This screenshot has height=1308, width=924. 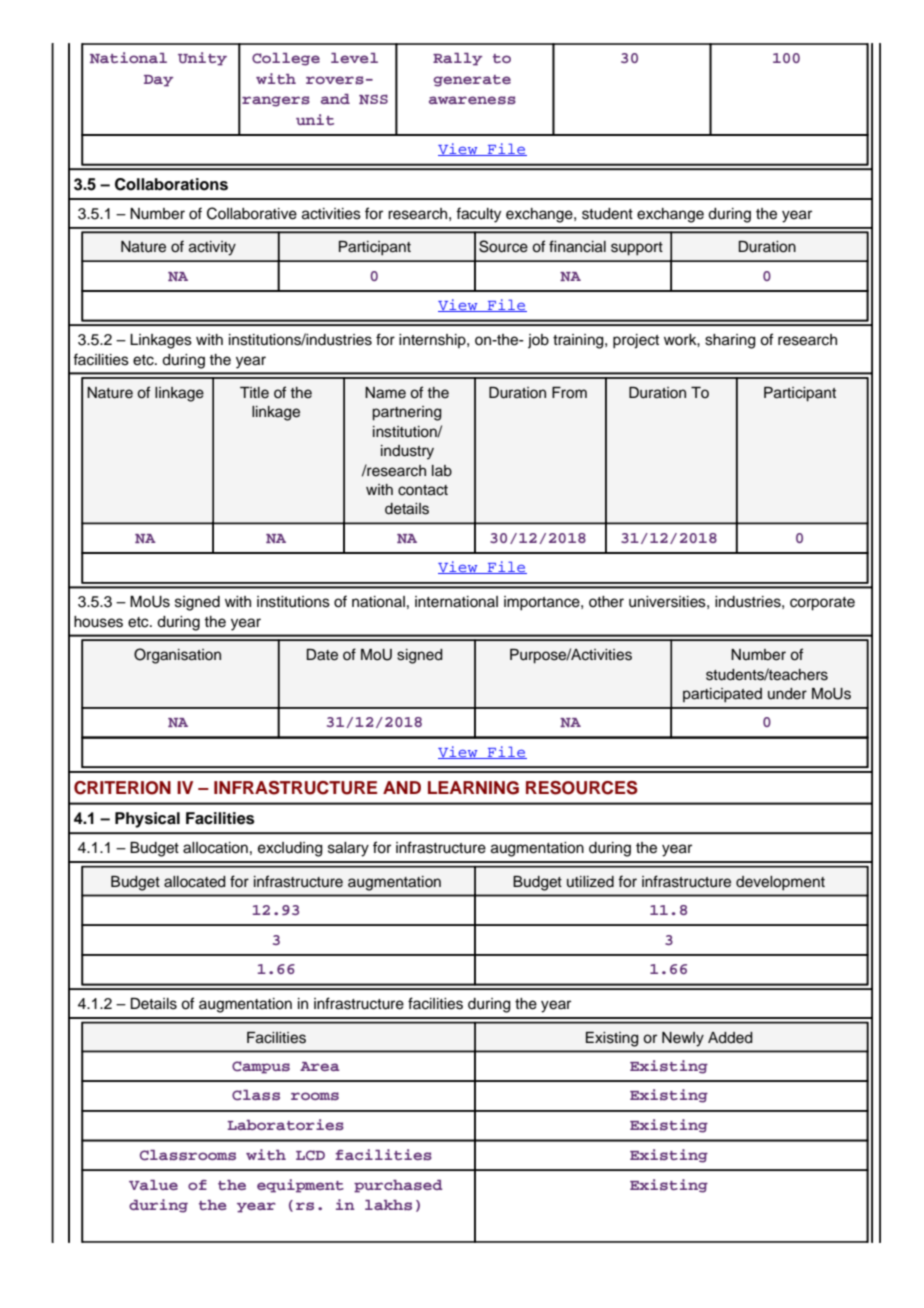 What do you see at coordinates (407, 452) in the screenshot?
I see `industry` at bounding box center [407, 452].
